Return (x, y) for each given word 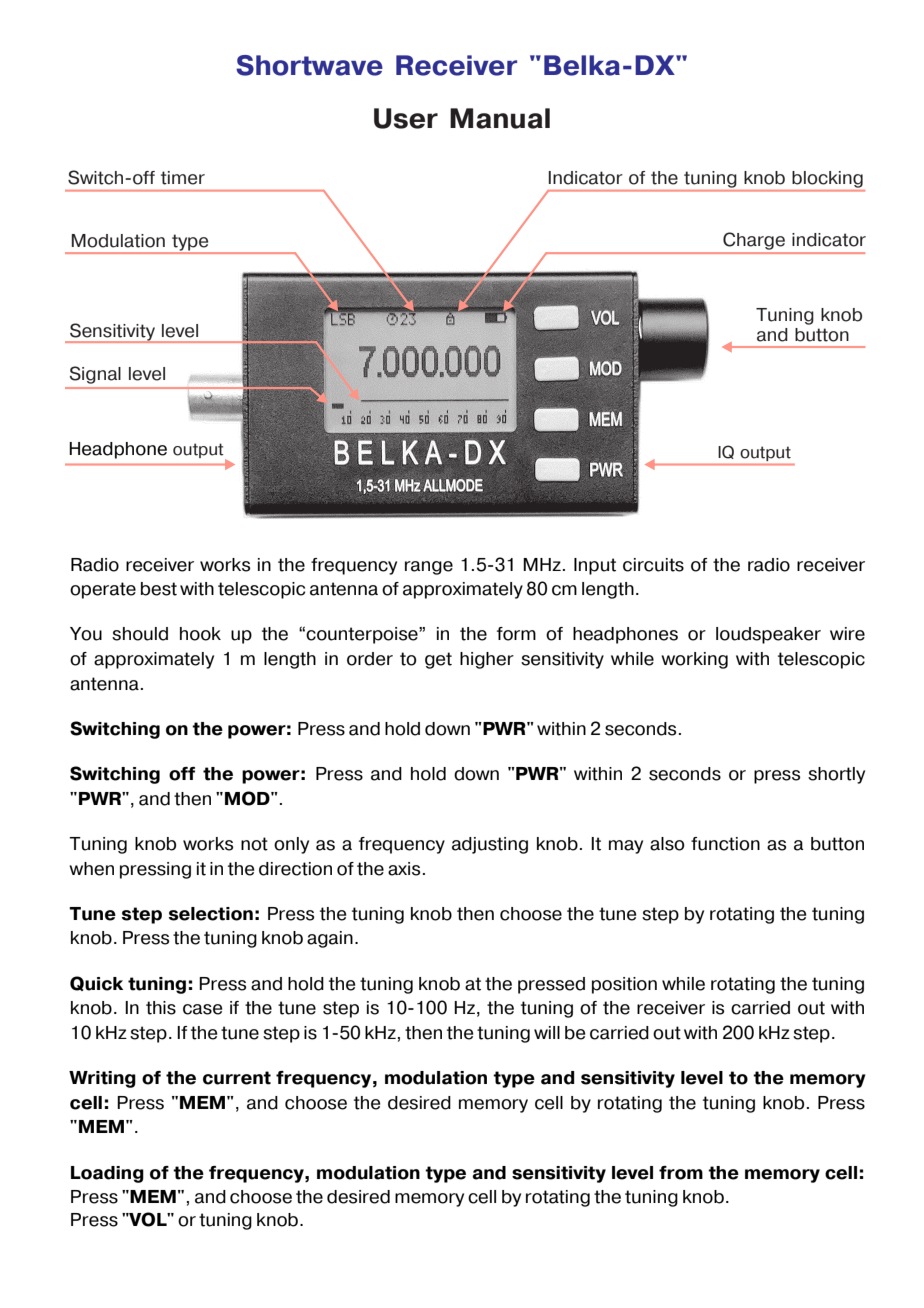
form (516, 634)
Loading (107, 1174)
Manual (500, 118)
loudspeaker (768, 635)
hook (200, 634)
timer (183, 178)
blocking (827, 179)
